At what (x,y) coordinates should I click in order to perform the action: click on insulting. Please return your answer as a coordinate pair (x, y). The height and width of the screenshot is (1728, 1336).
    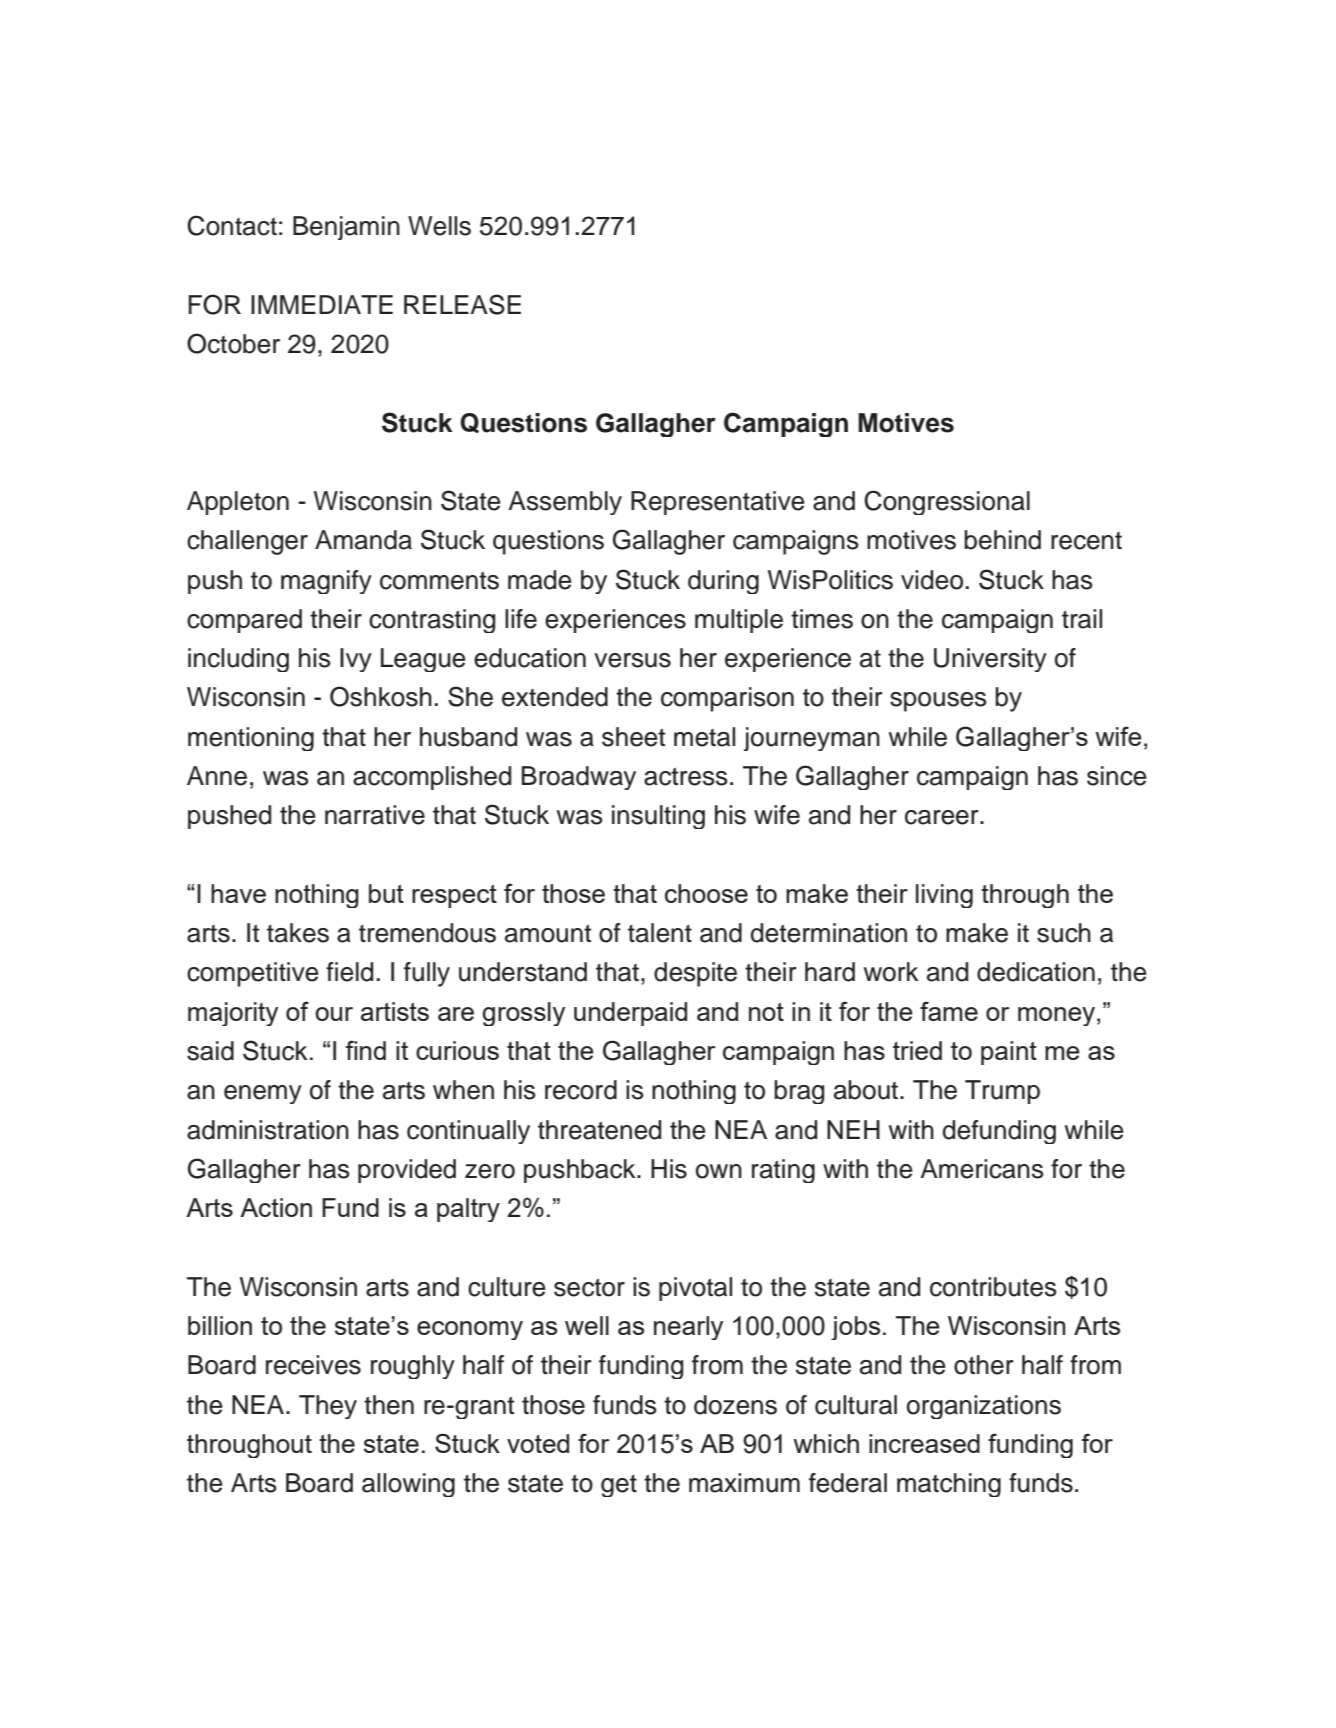
    Looking at the image, I should click on (658, 817).
